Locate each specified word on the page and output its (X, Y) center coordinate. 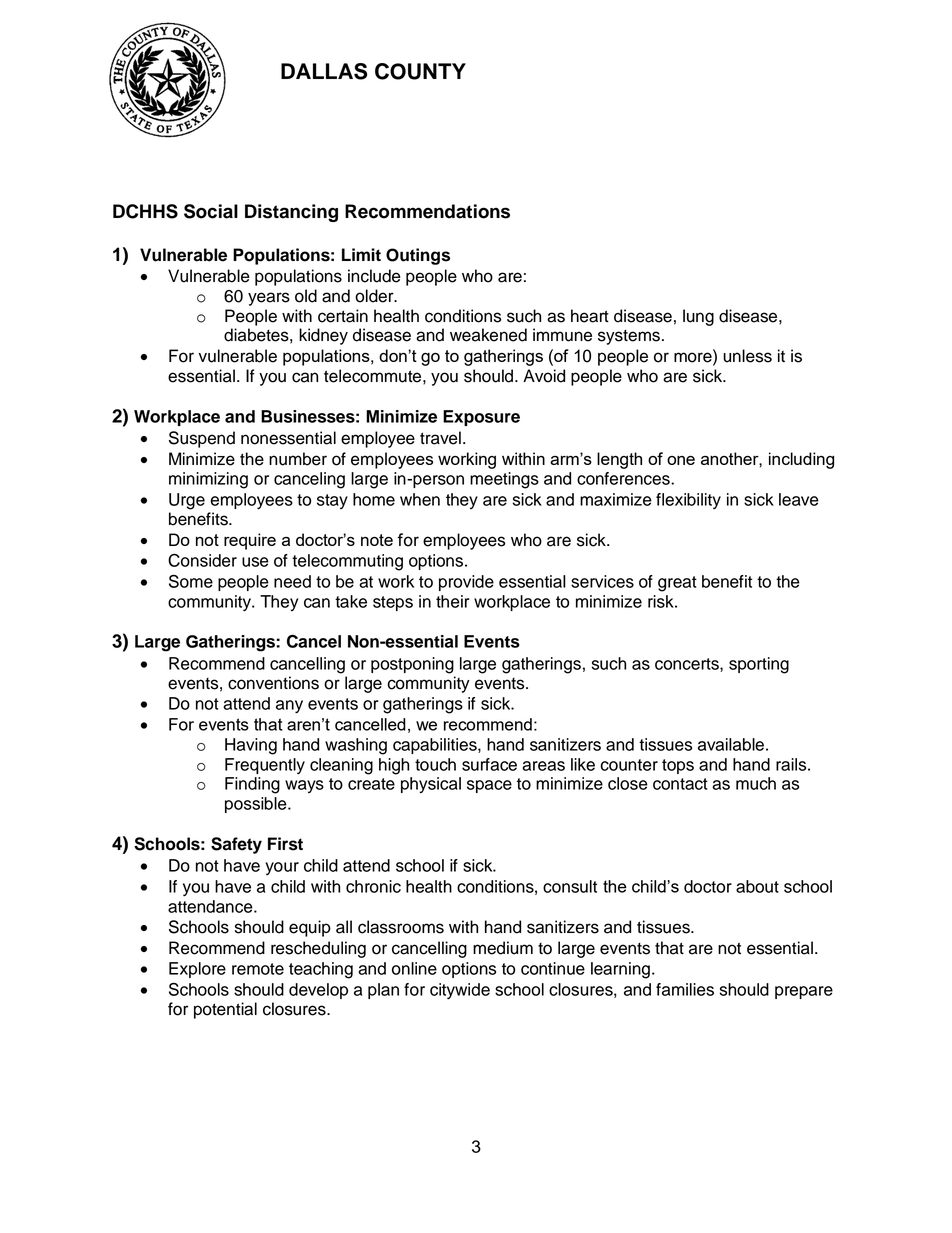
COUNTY (420, 71)
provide (466, 583)
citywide (460, 991)
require (250, 541)
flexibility (688, 501)
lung (698, 317)
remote (258, 969)
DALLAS (324, 71)
